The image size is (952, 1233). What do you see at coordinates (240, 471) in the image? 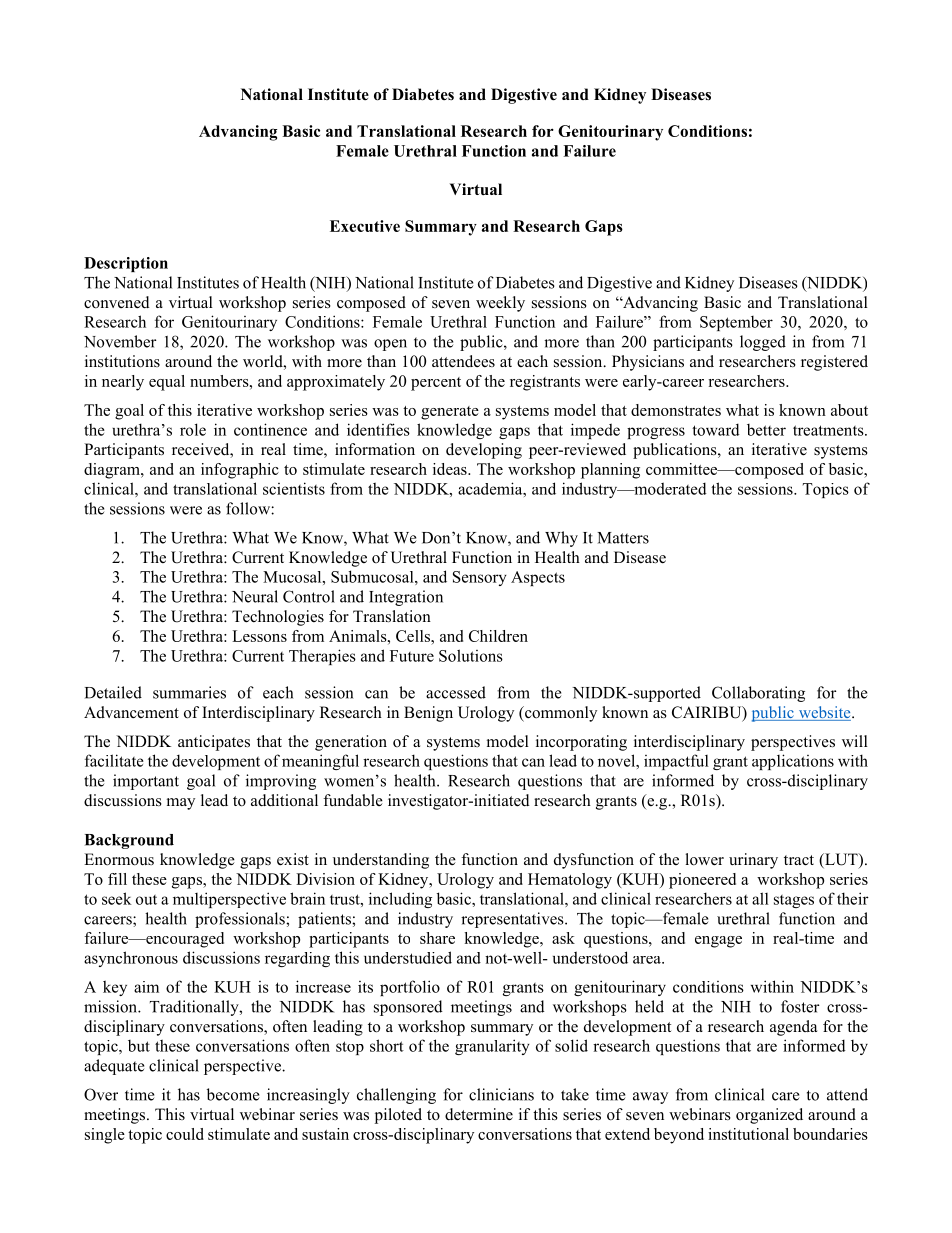
I see `infographic` at bounding box center [240, 471].
